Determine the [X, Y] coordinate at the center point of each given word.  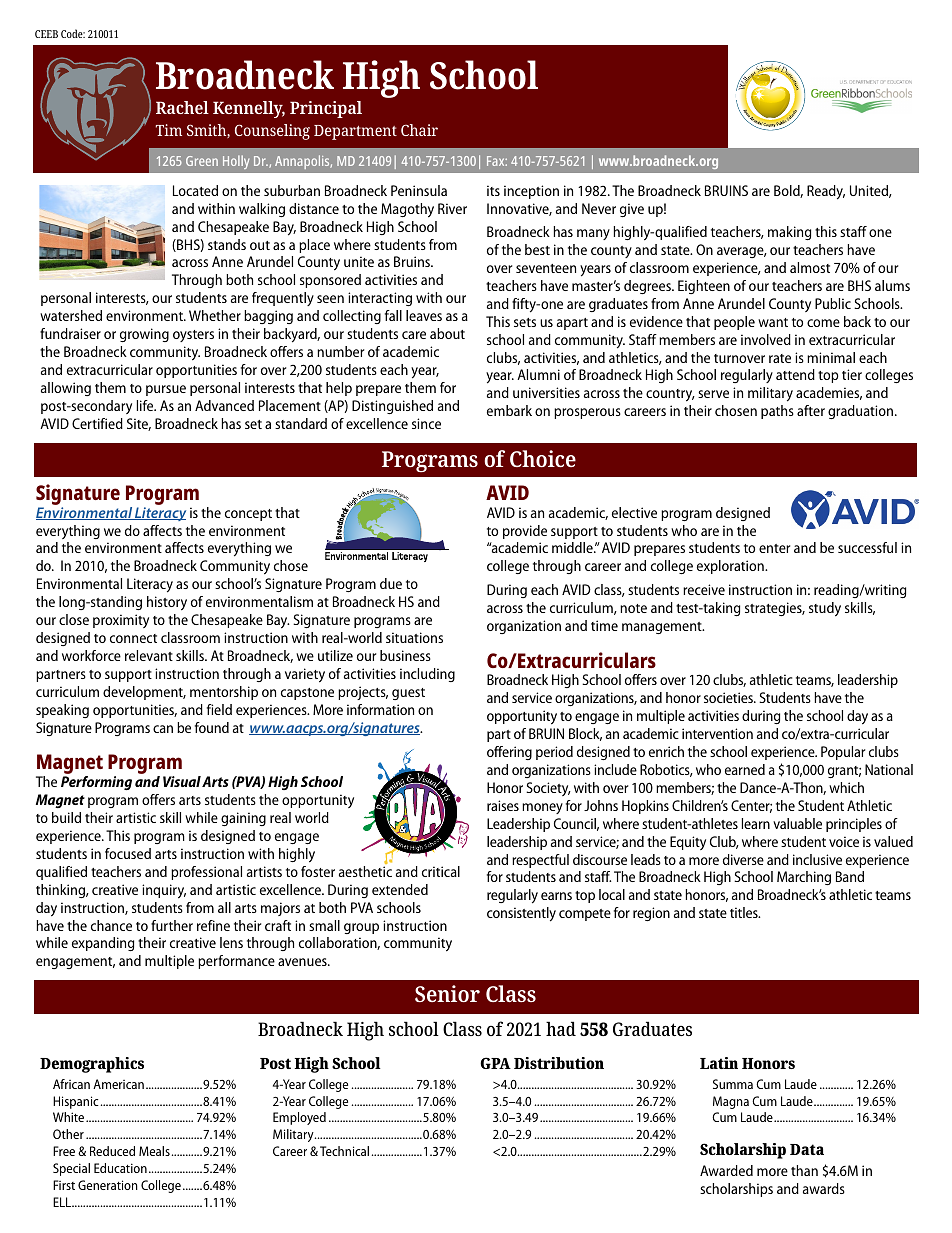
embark [509, 410]
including [427, 675]
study [825, 609]
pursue [166, 390]
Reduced [112, 1151]
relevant [149, 655]
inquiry [164, 891]
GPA [495, 1063]
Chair [419, 130]
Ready [826, 192]
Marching [804, 878]
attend [795, 374]
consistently [521, 914]
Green [202, 161]
